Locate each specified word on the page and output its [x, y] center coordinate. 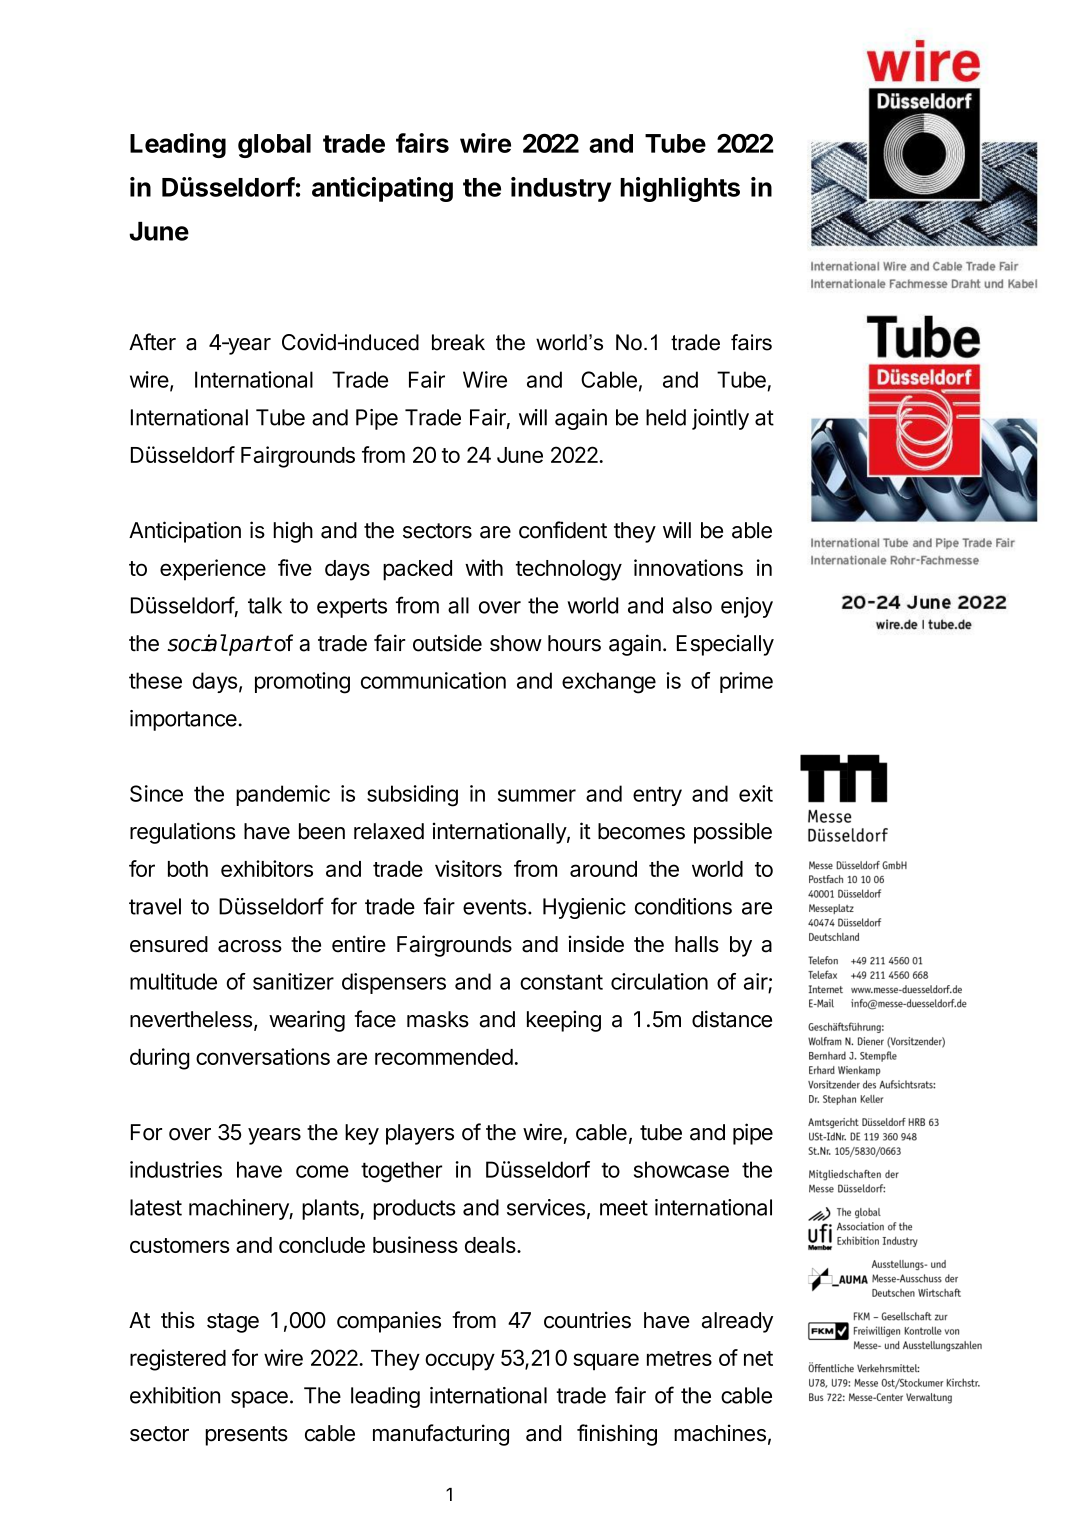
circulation [659, 981]
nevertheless [191, 1019]
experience [213, 570]
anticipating [382, 189]
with [484, 567]
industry [561, 189]
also [692, 605]
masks [438, 1019]
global [274, 146]
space [259, 1399]
